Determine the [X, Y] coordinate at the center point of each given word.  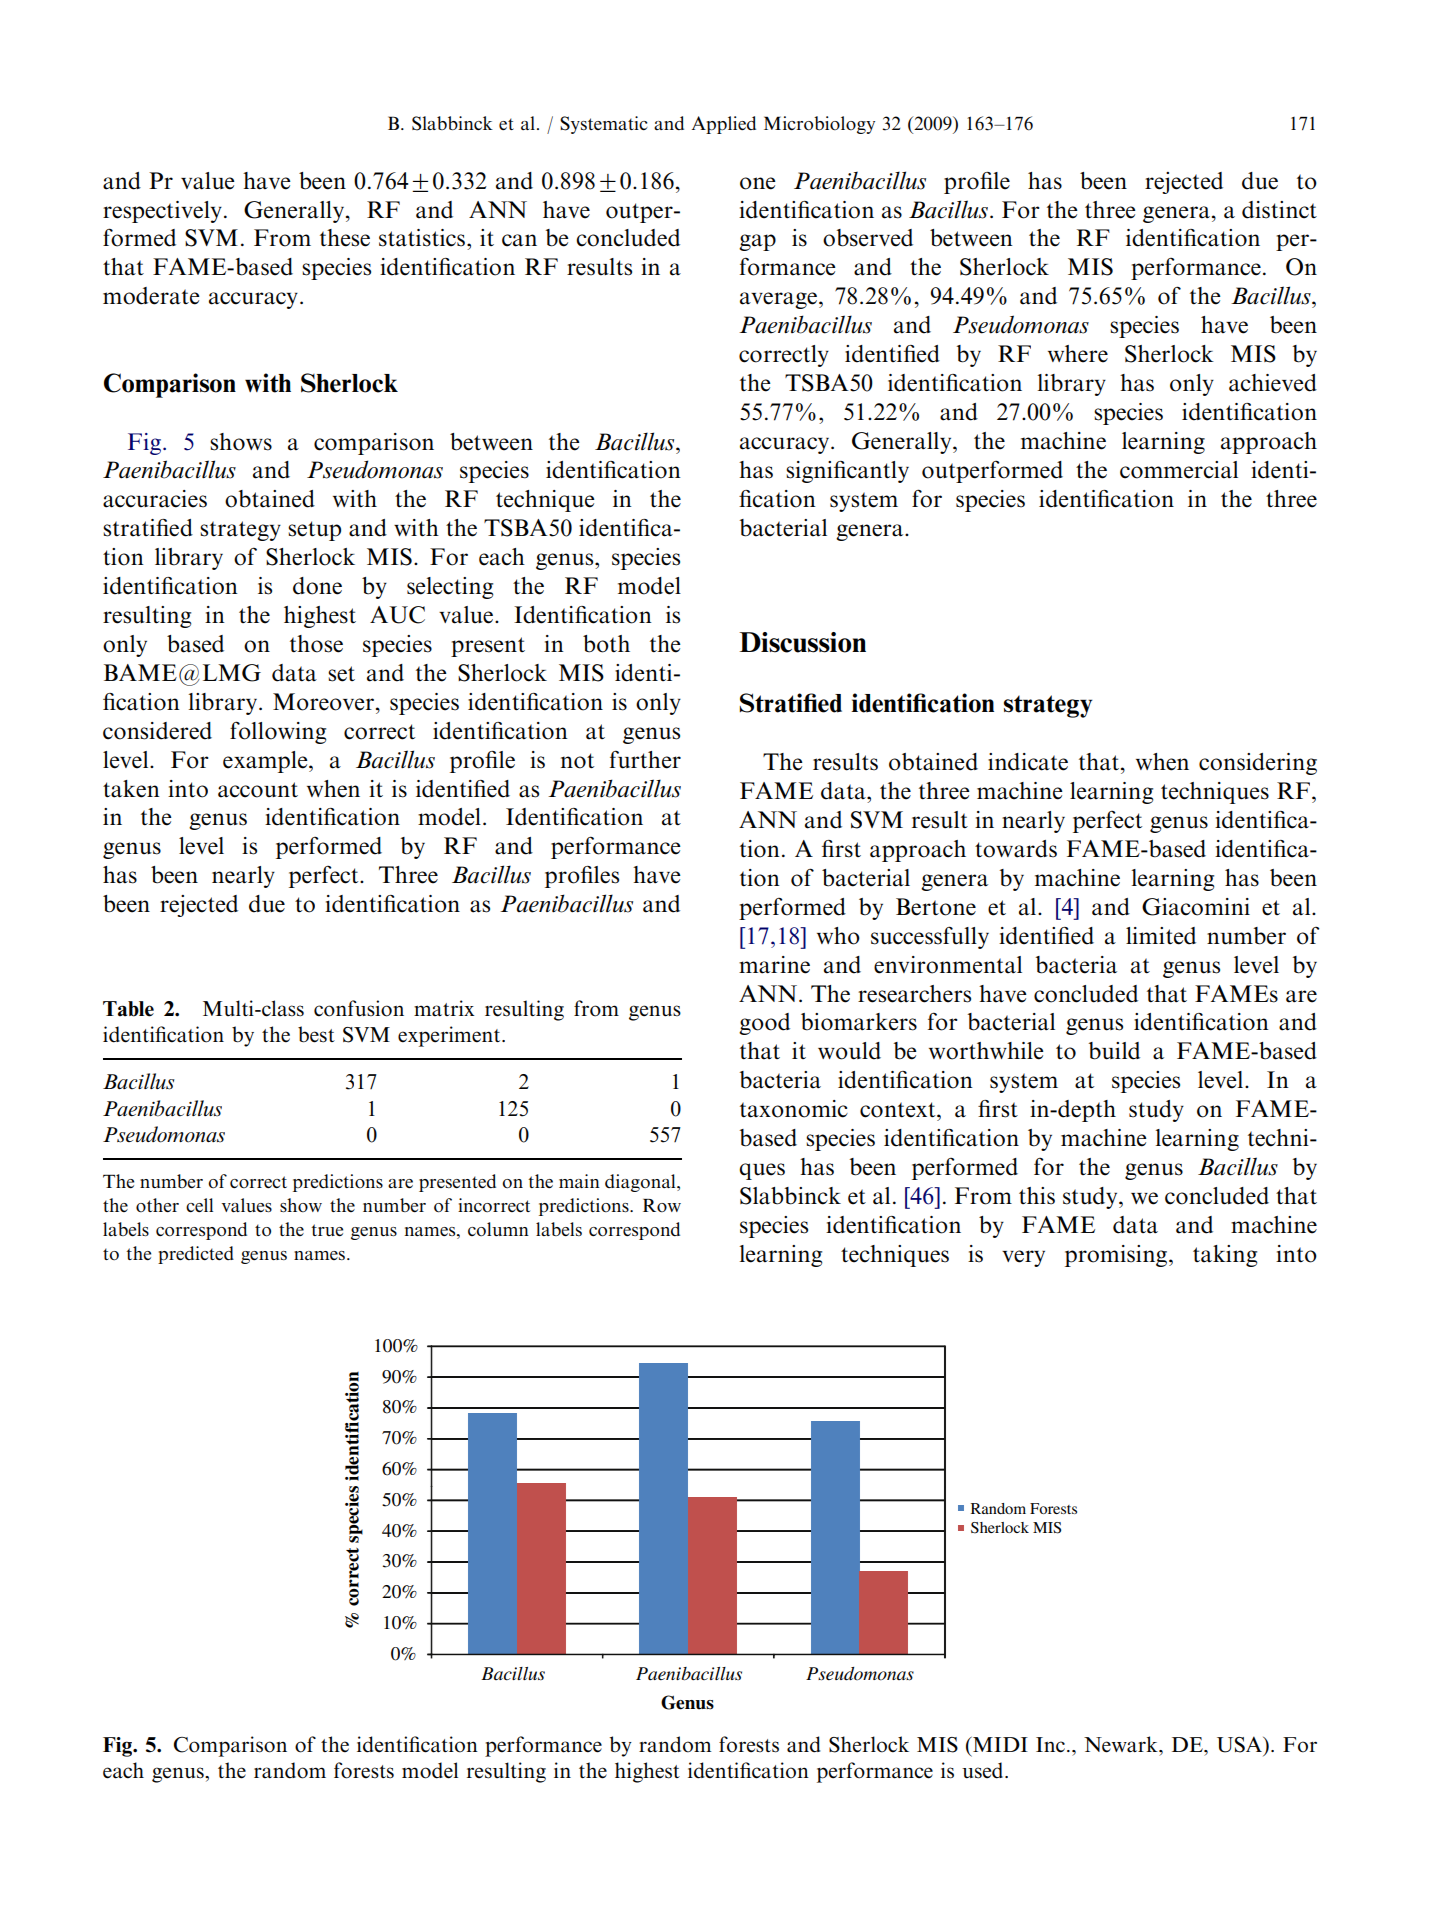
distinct [1279, 210]
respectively [162, 212]
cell [199, 1205]
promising [1117, 1256]
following [278, 732]
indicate [1028, 762]
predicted [196, 1255]
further [645, 759]
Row [662, 1206]
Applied [724, 125]
